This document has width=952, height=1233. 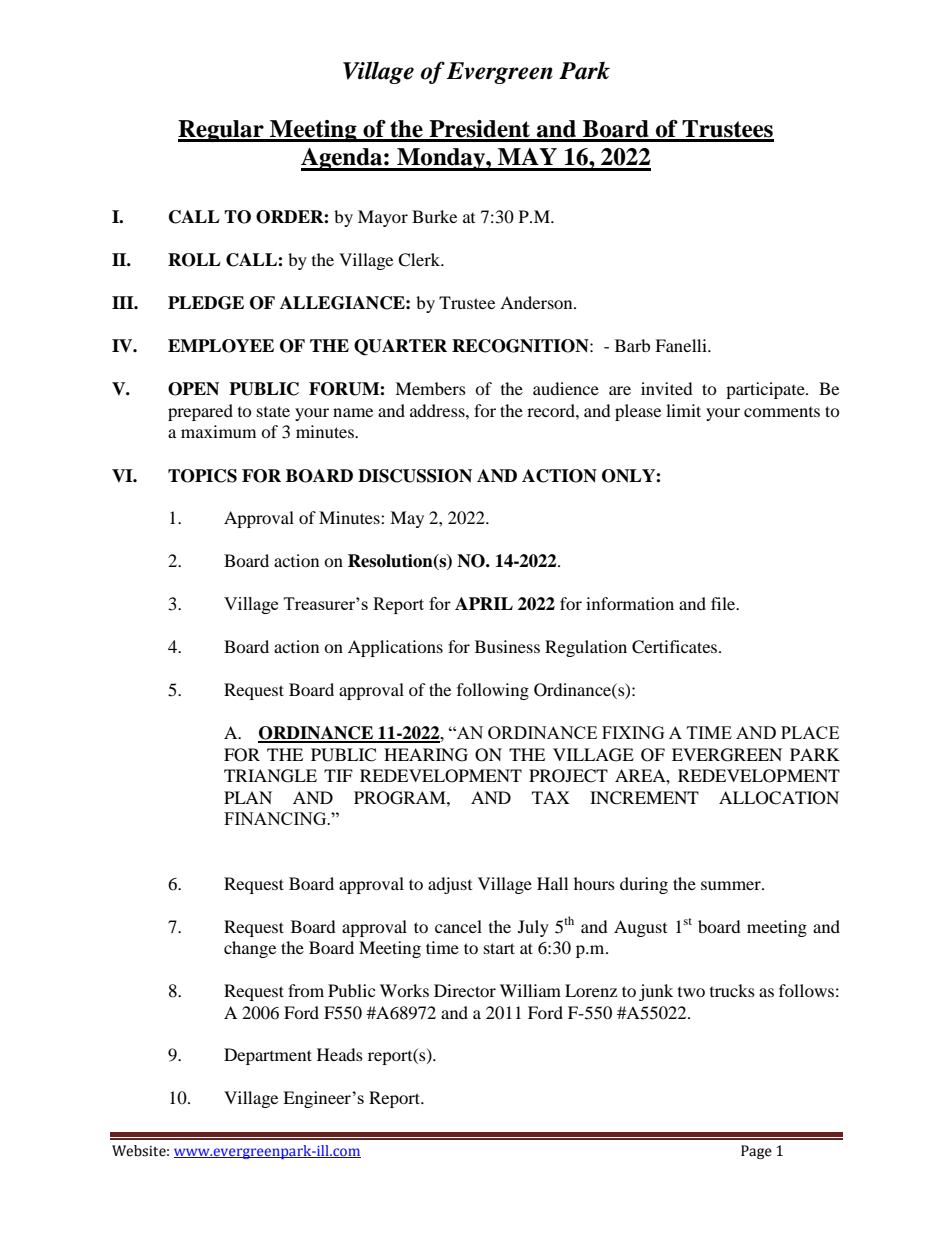 I want to click on Page, so click(x=756, y=1152).
